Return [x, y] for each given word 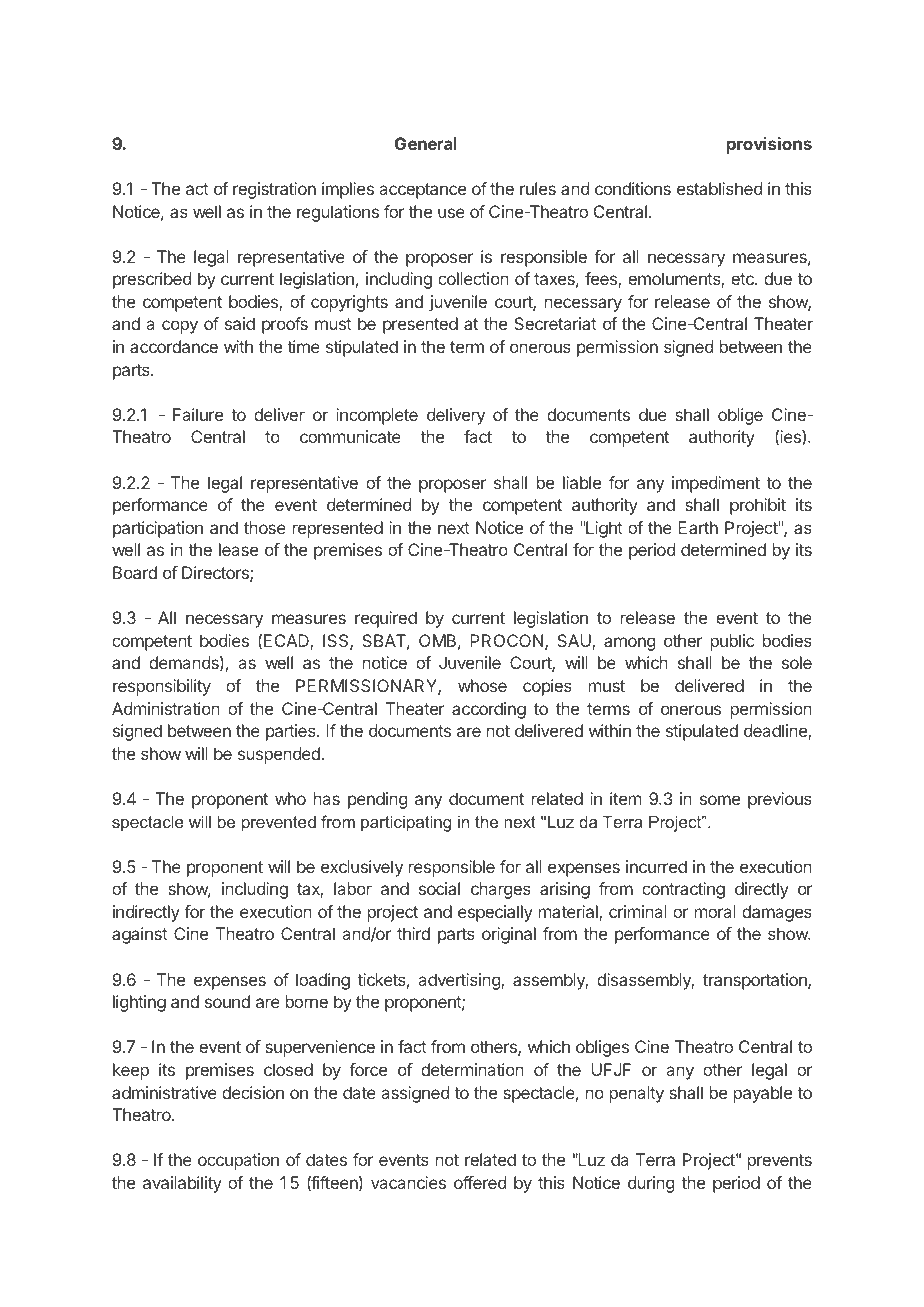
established [719, 188]
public [732, 642]
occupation [238, 1161]
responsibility [162, 687]
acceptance [423, 191]
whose [482, 685]
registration [274, 190]
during [651, 1184]
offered [480, 1182]
